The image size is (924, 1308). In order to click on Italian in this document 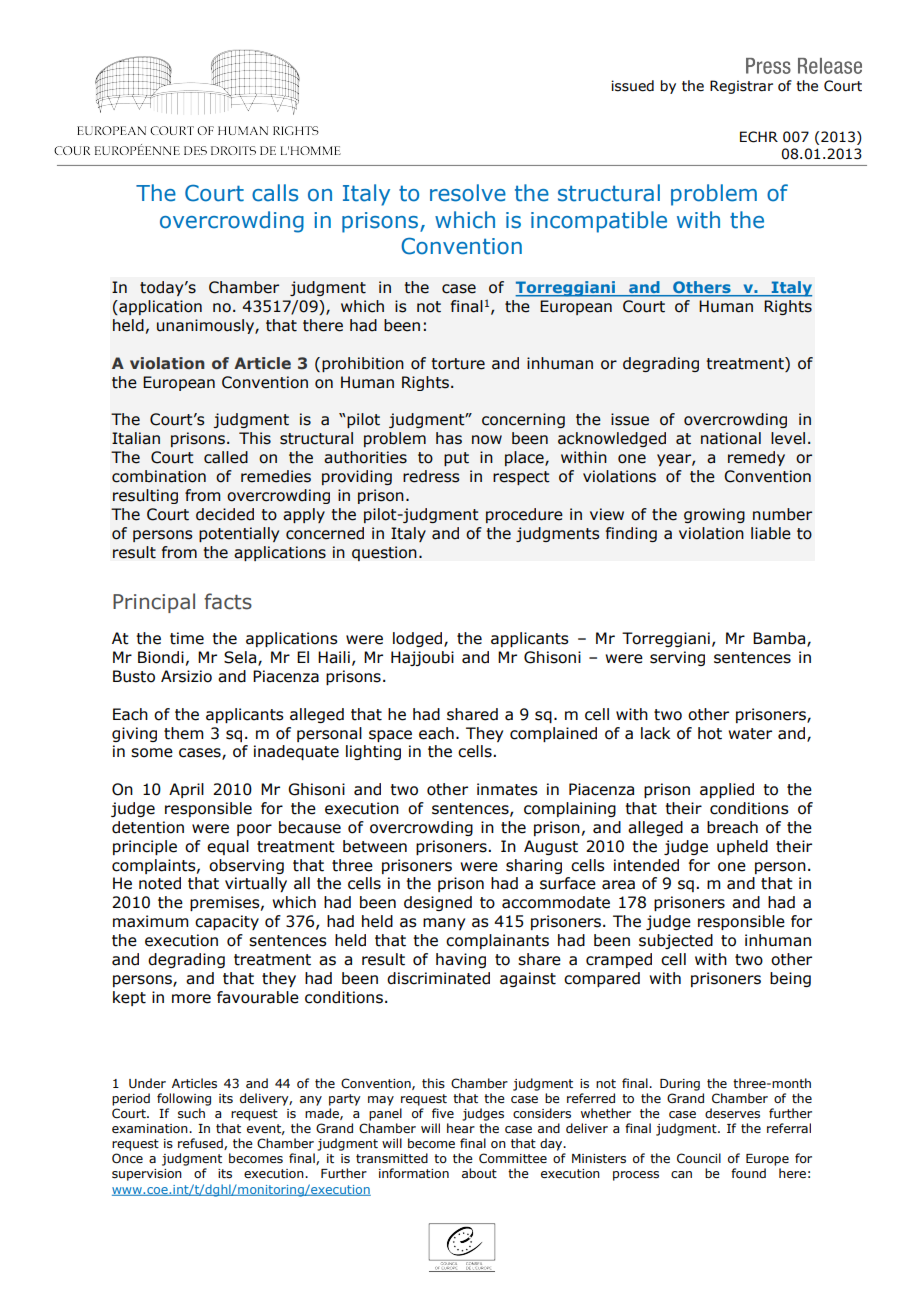, I will do `click(136, 438)`.
